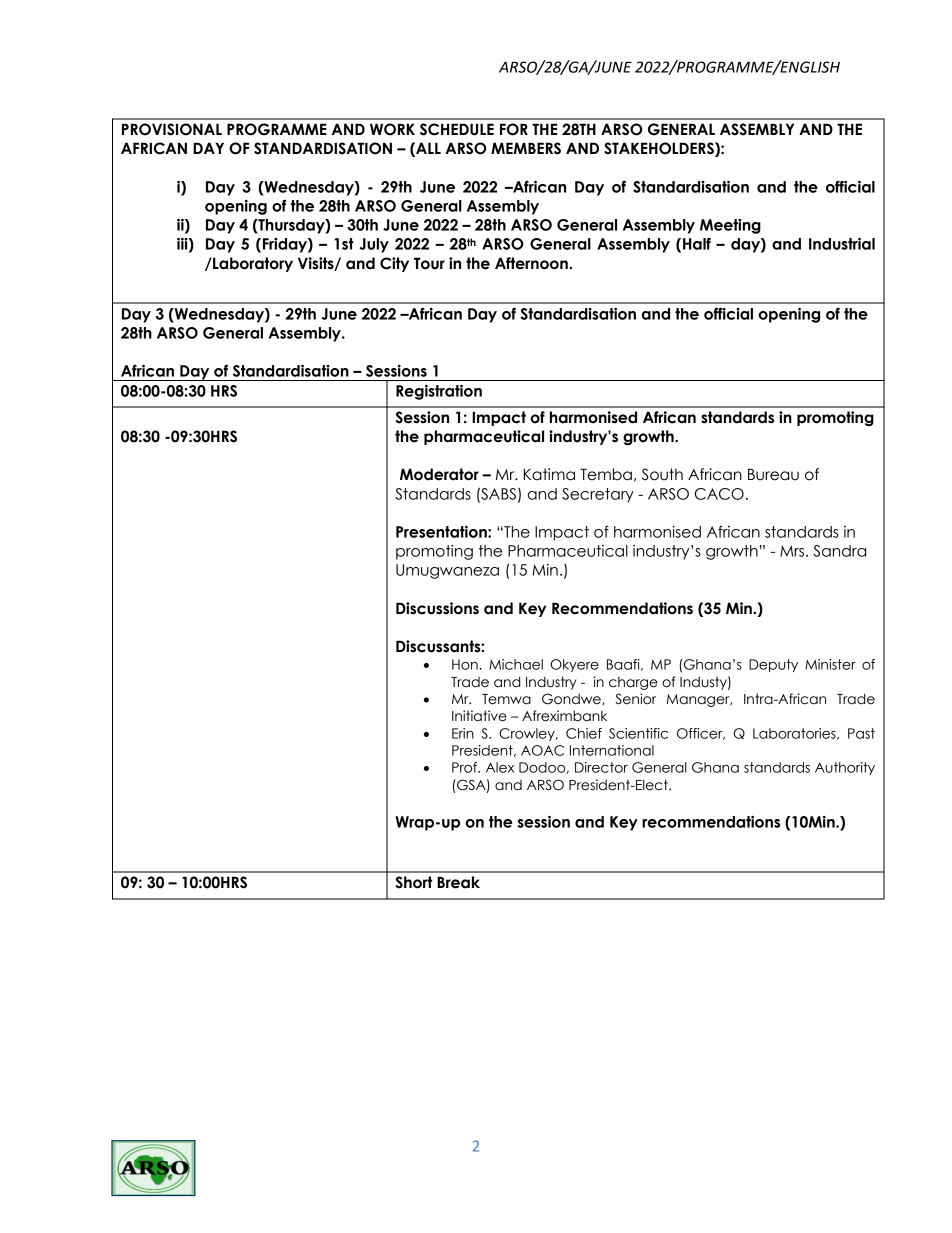  I want to click on Short, so click(413, 882).
